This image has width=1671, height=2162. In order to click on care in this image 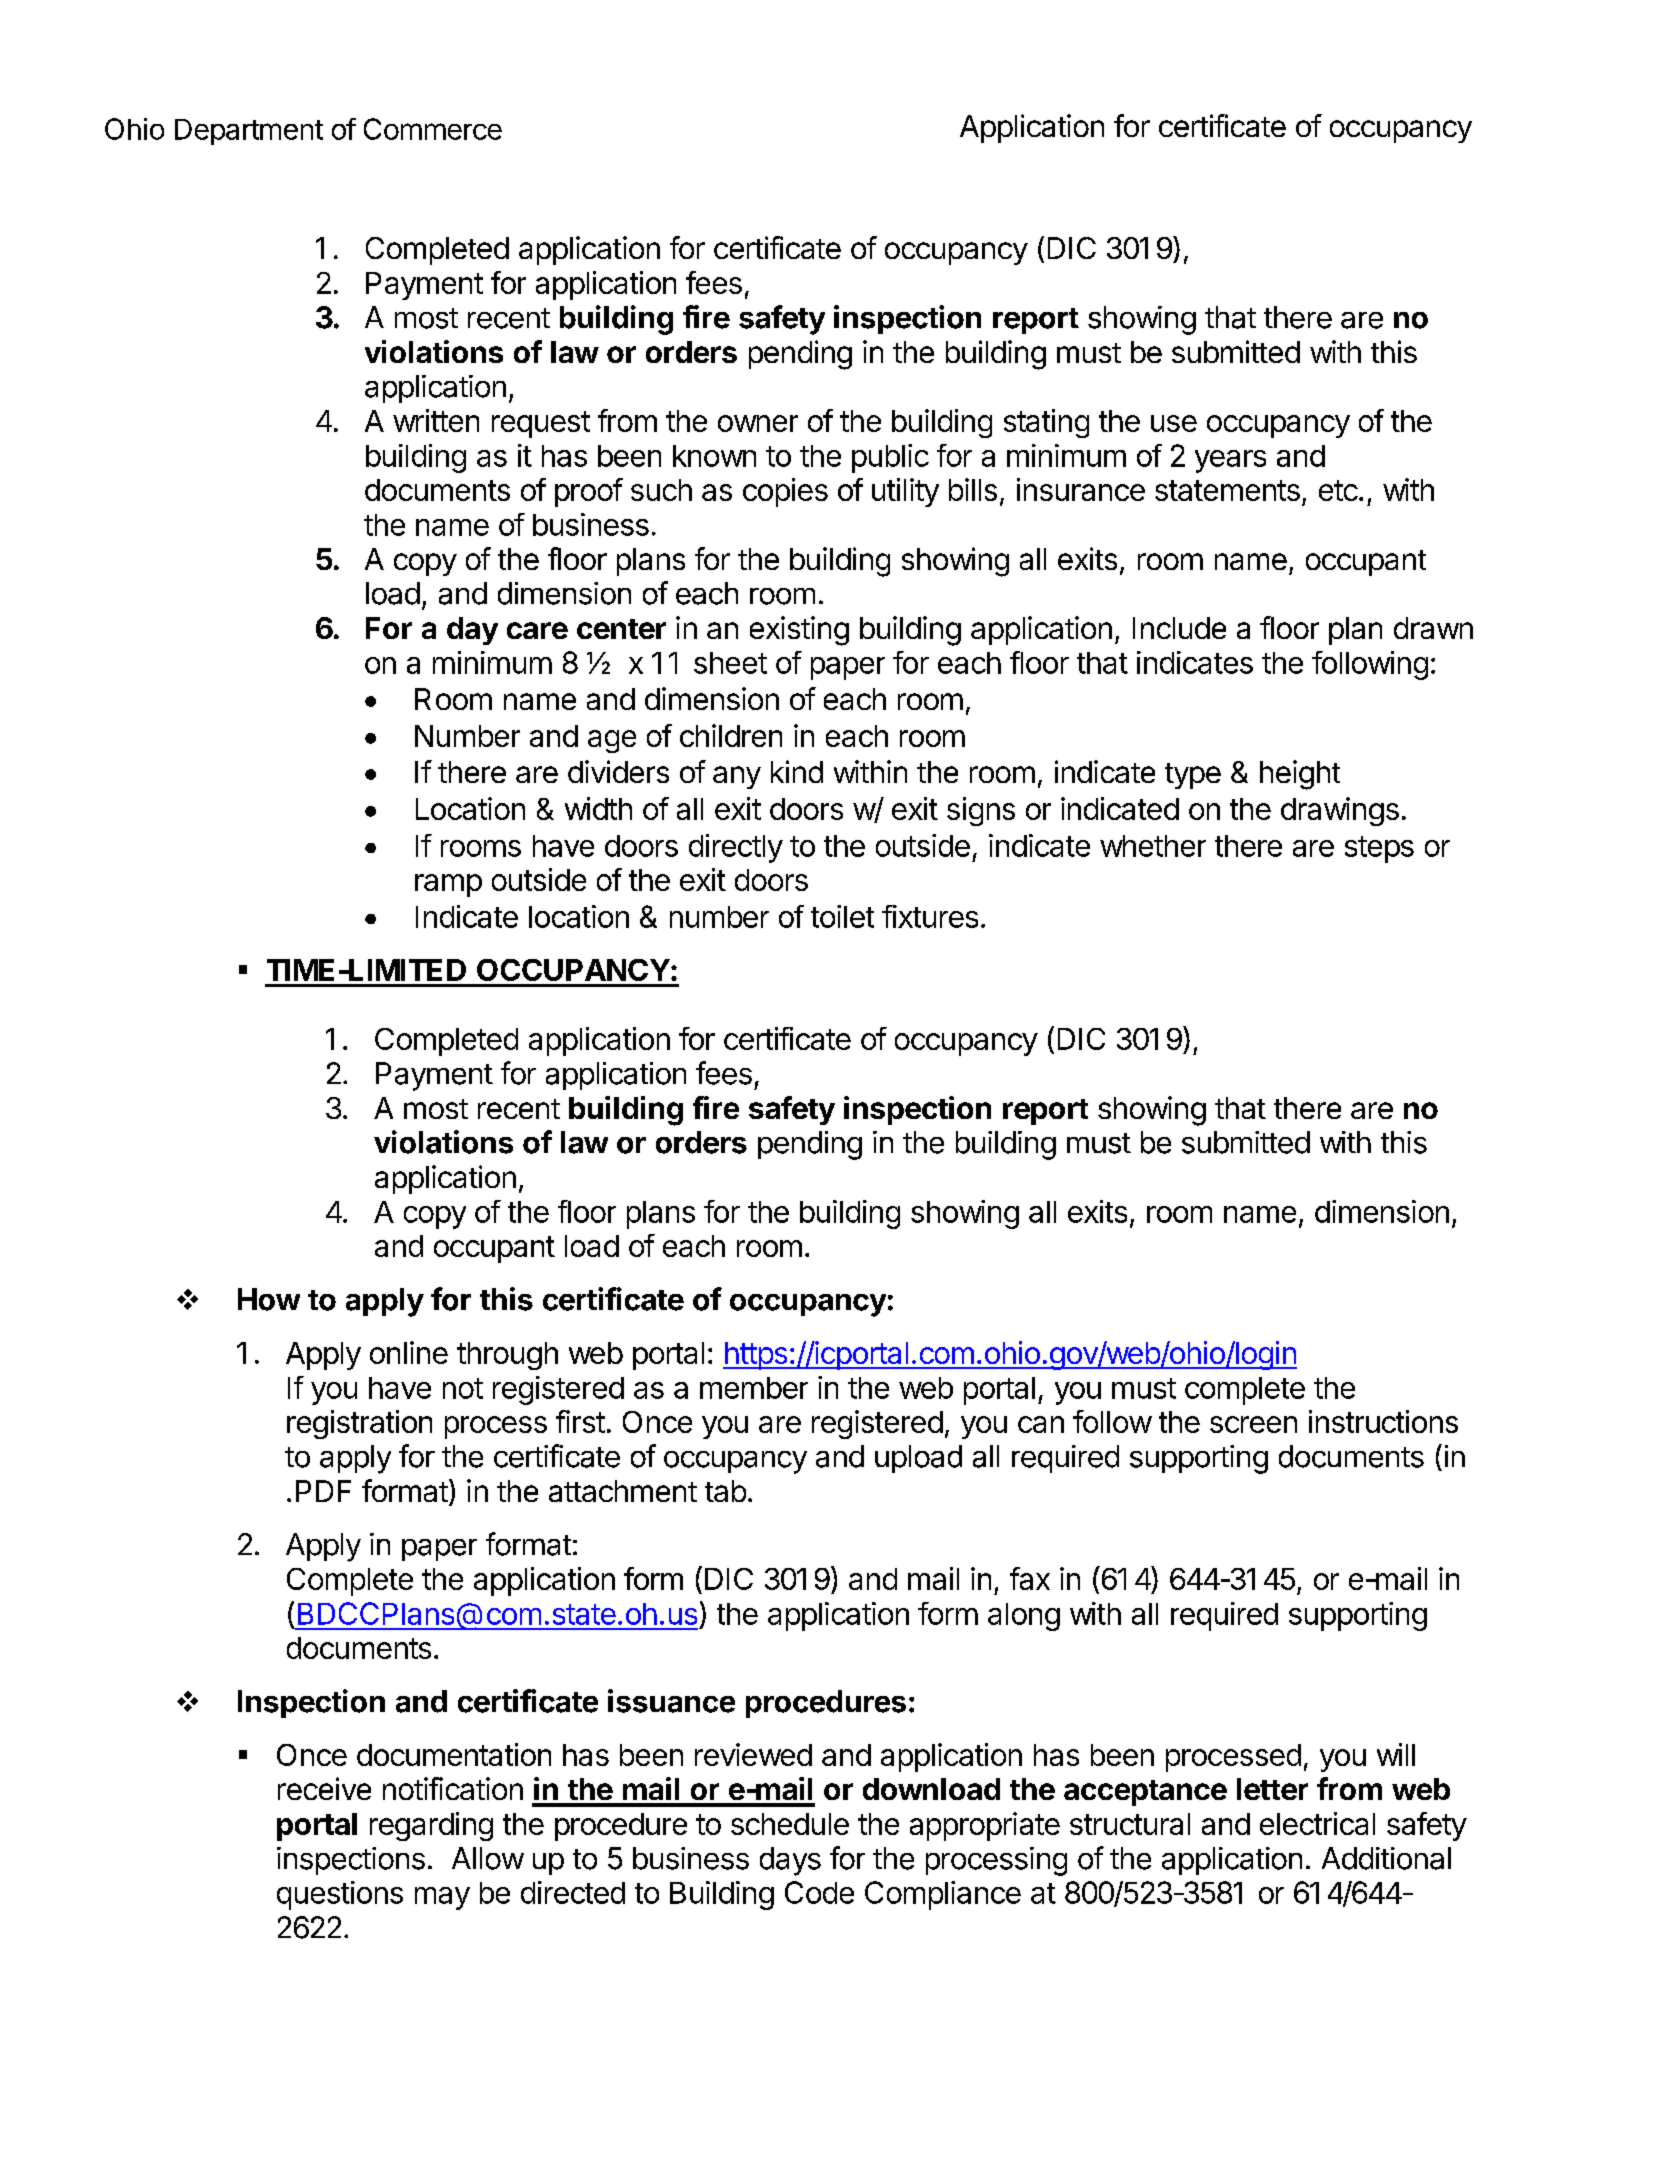, I will do `click(537, 630)`.
